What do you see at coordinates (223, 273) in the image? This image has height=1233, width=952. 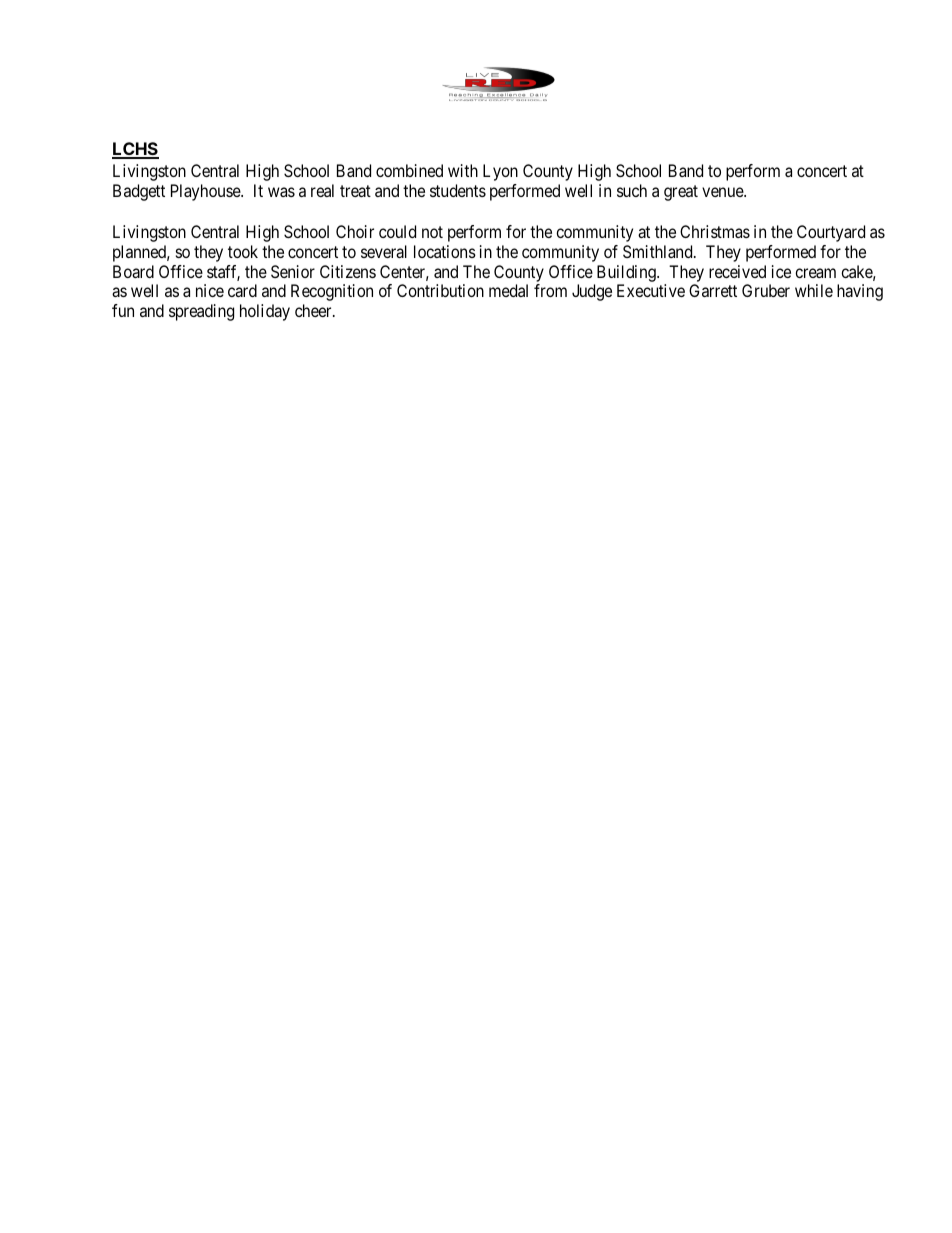 I see `staff` at bounding box center [223, 273].
